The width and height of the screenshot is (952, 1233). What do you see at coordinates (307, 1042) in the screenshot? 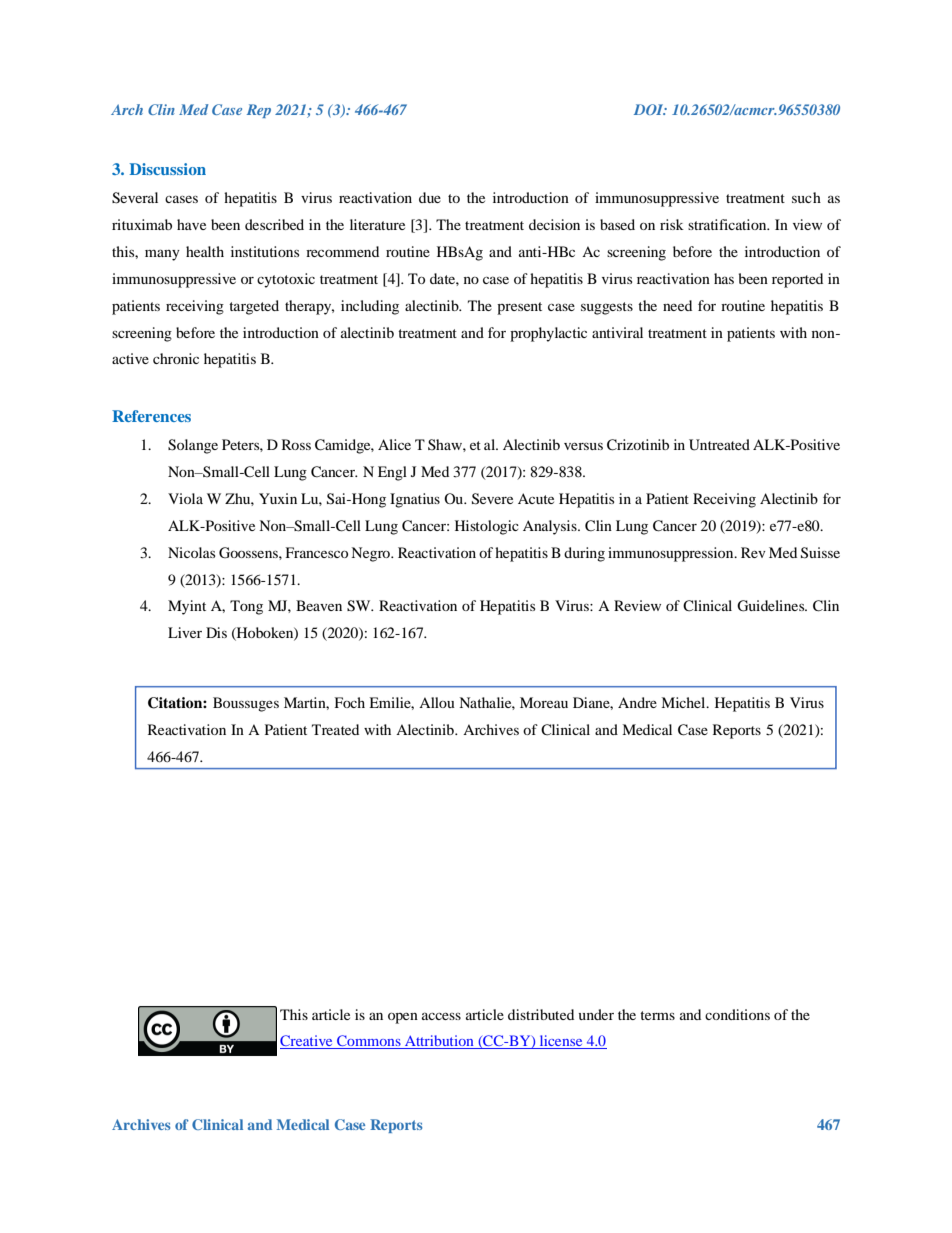
I see `Creative` at bounding box center [307, 1042].
